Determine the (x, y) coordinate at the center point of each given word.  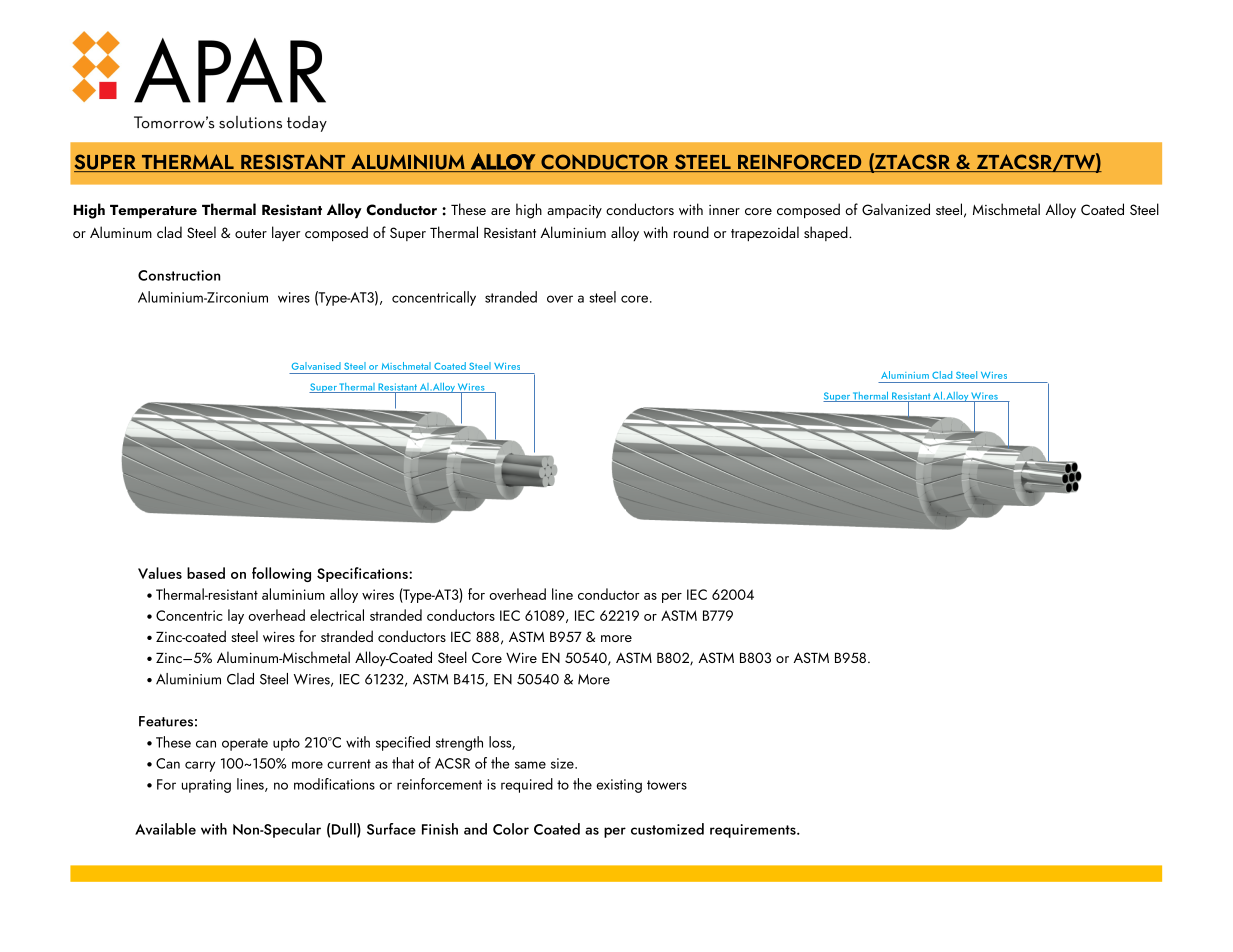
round (691, 232)
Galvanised (316, 366)
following (281, 574)
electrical (337, 615)
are (500, 211)
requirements (754, 831)
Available (165, 829)
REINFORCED (800, 163)
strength (459, 743)
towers (667, 785)
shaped (827, 233)
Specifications (363, 574)
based (206, 573)
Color (511, 829)
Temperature (153, 212)
